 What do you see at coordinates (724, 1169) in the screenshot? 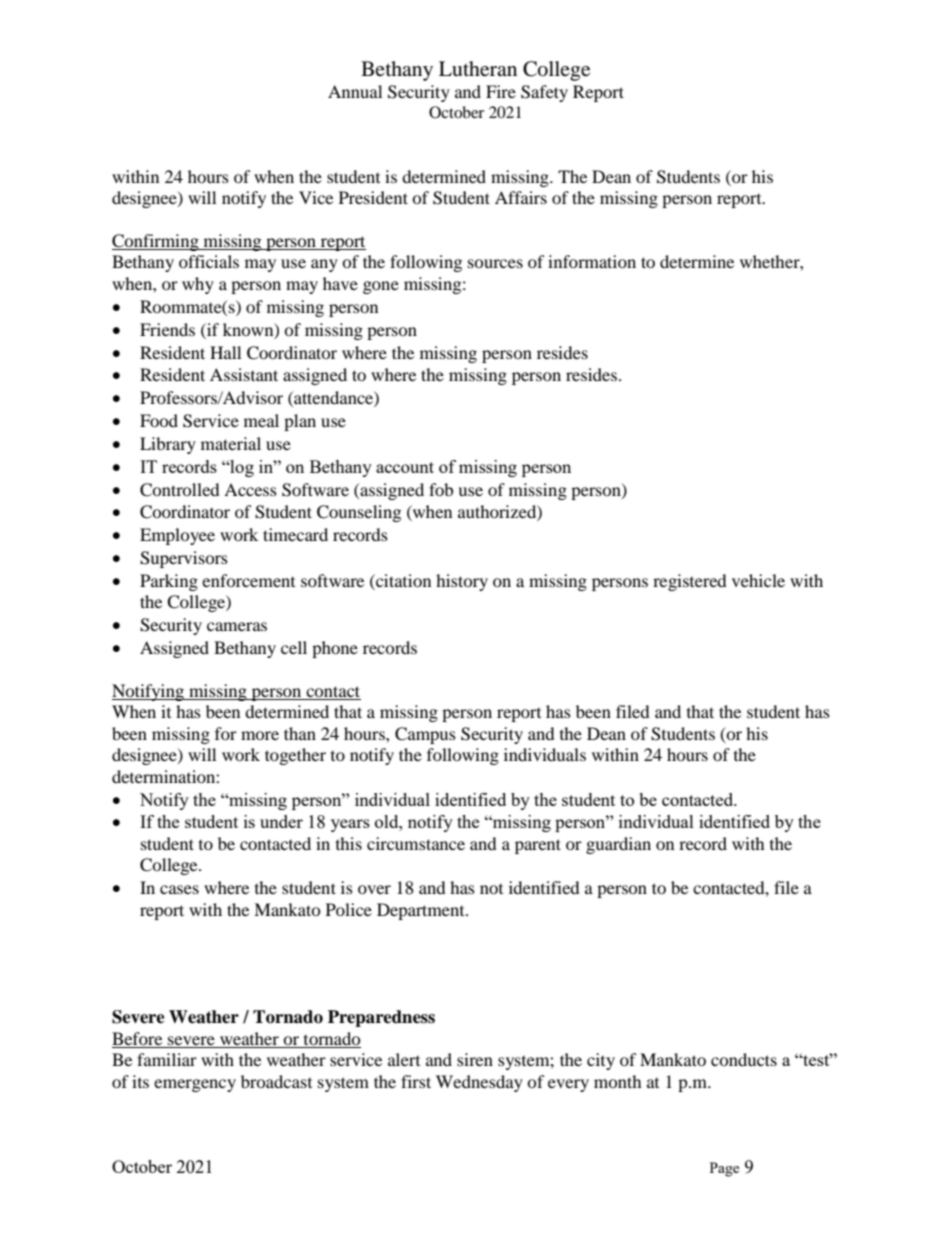
I see `Page` at bounding box center [724, 1169].
